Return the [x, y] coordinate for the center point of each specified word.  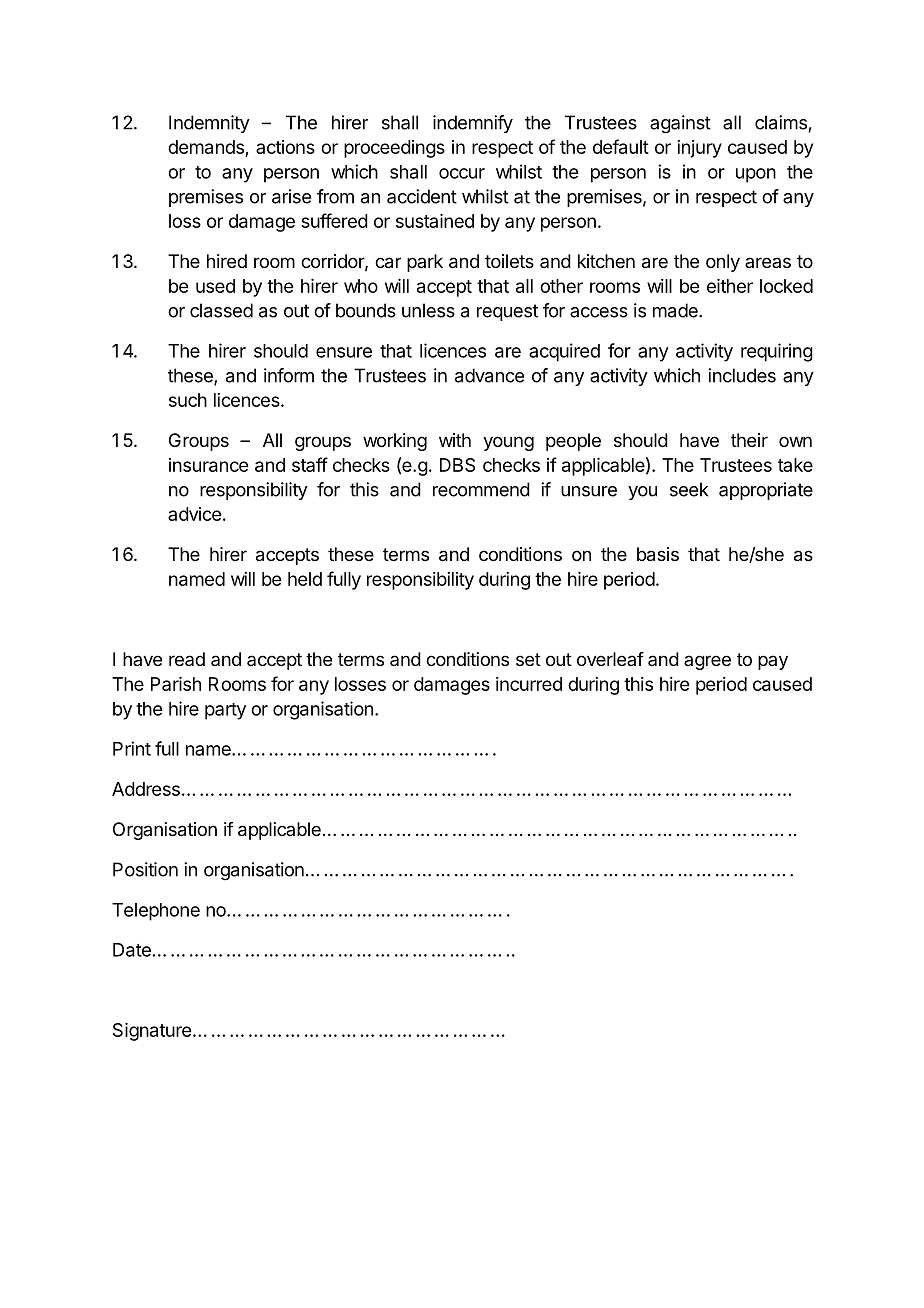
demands [207, 148]
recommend [481, 489]
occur [462, 173]
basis [658, 554]
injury [699, 149]
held [305, 579]
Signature [152, 1032]
